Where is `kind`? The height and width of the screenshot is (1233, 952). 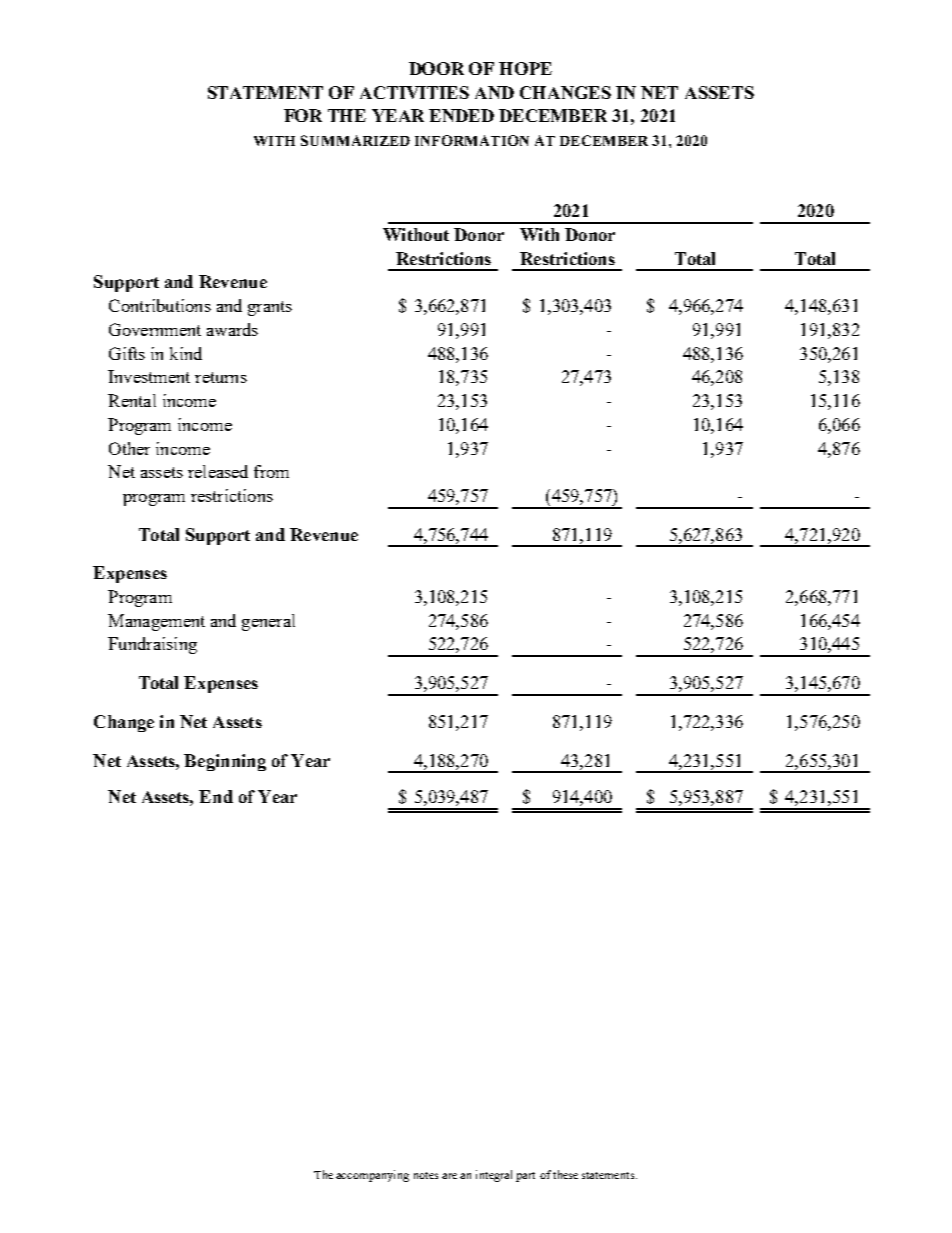
kind is located at coordinates (186, 353).
